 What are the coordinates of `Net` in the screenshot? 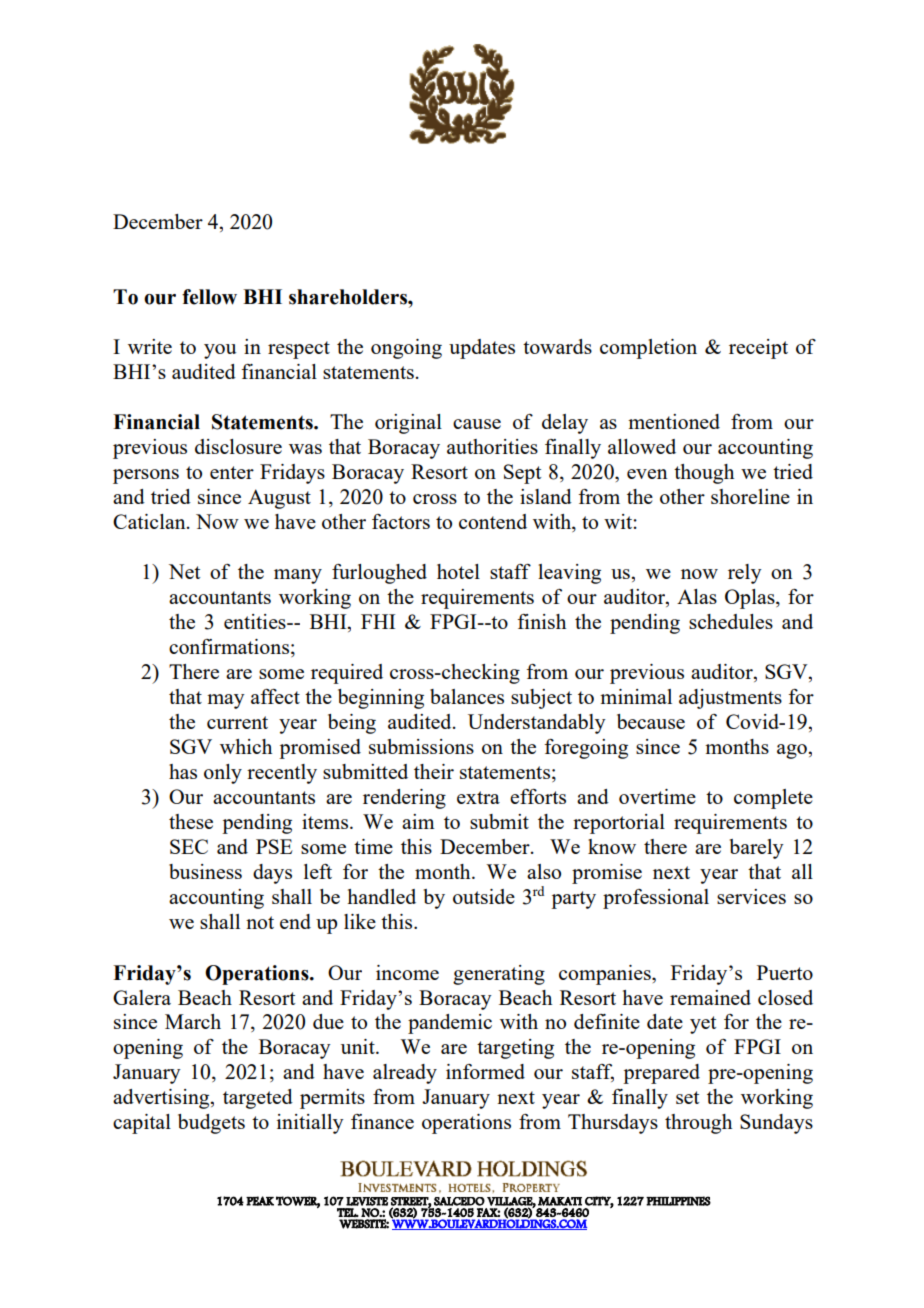 It's located at (184, 571).
